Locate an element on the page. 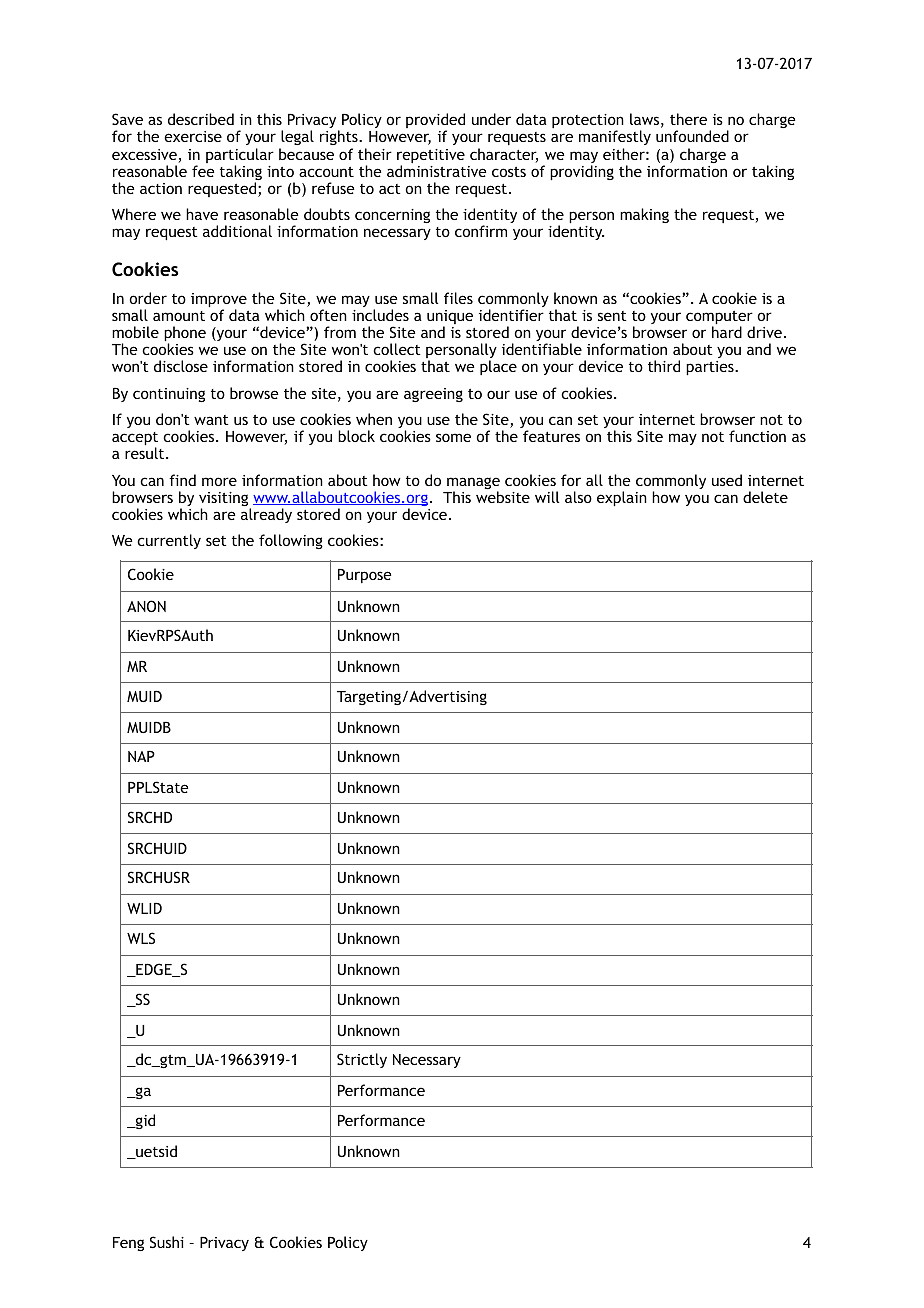  used is located at coordinates (727, 480).
